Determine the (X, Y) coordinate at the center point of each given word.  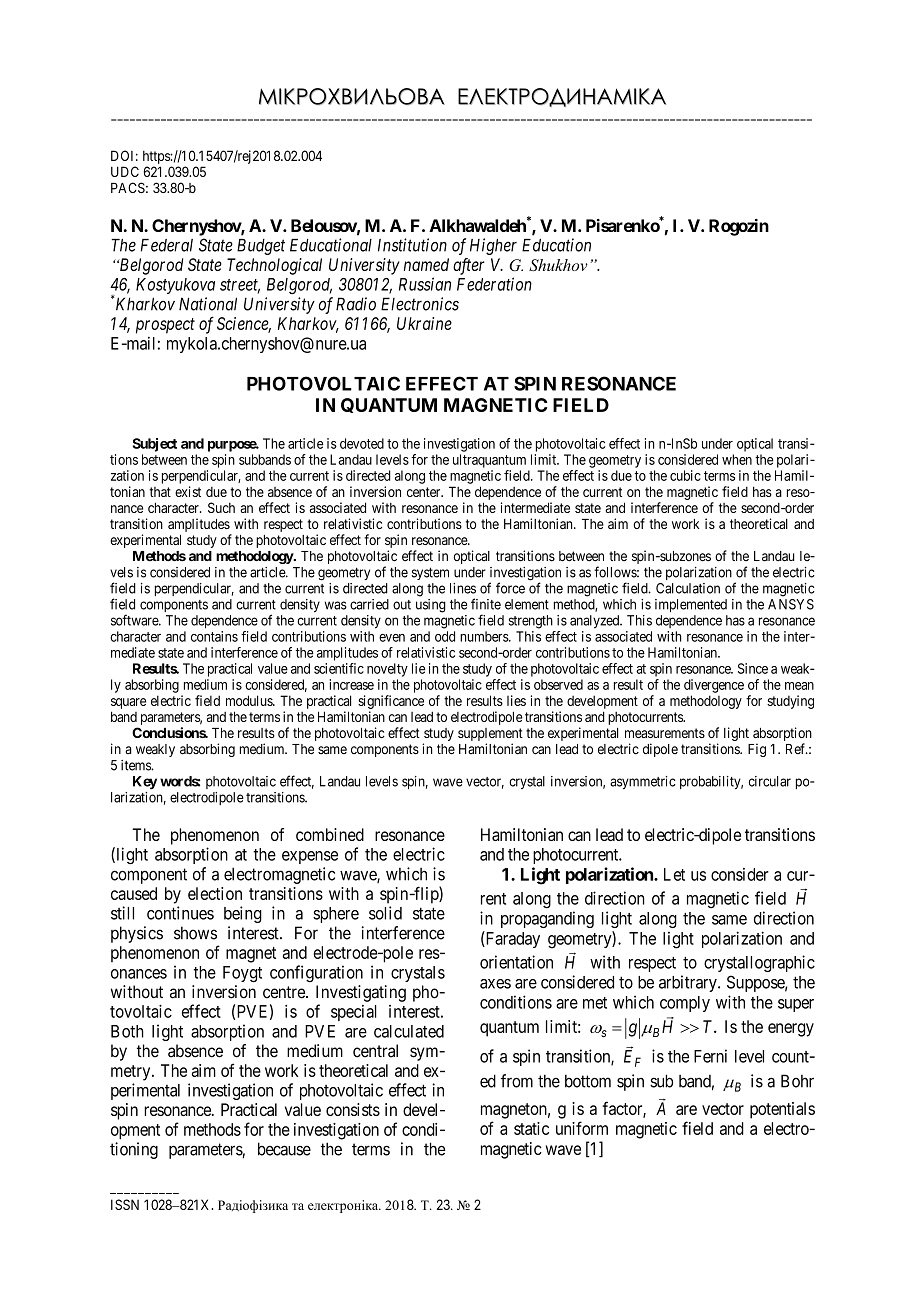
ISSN (125, 1204)
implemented (691, 605)
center (425, 492)
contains (214, 636)
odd (445, 636)
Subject (155, 445)
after (469, 266)
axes (495, 984)
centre (285, 992)
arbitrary (689, 983)
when (737, 459)
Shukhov (558, 265)
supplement (490, 734)
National (208, 304)
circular (770, 781)
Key (145, 783)
